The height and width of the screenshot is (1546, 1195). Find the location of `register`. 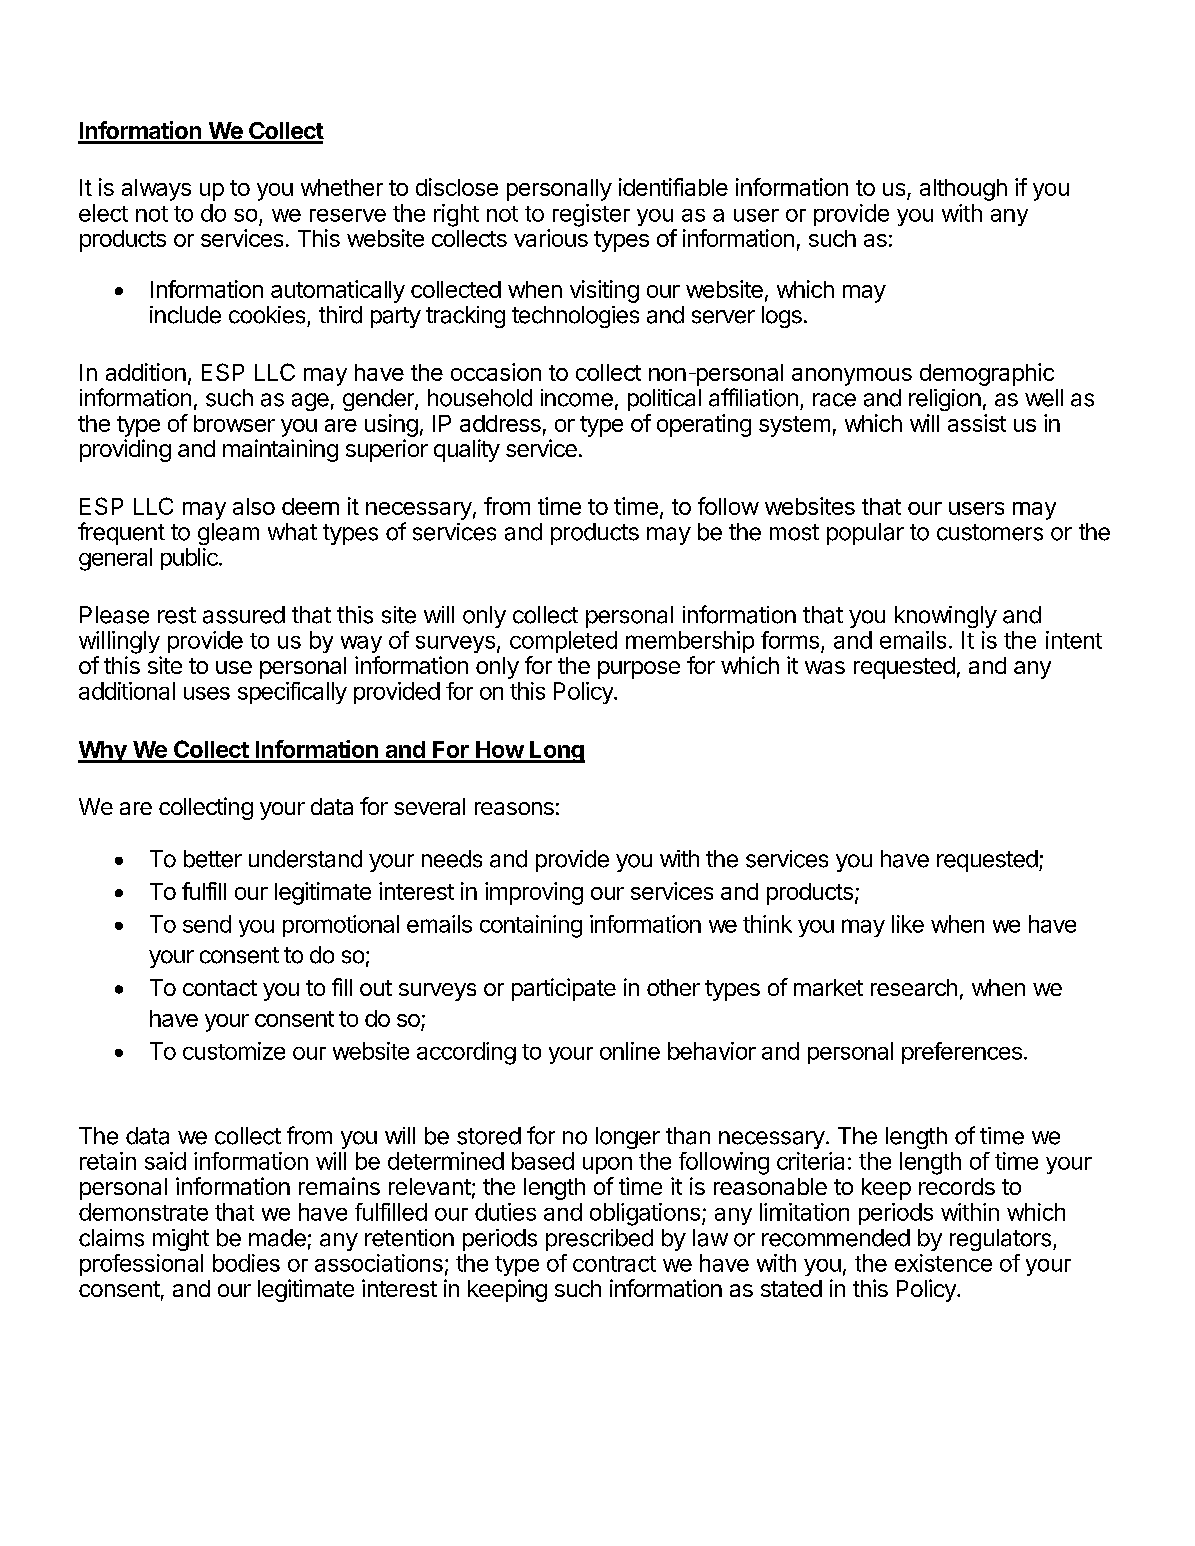

register is located at coordinates (591, 215).
